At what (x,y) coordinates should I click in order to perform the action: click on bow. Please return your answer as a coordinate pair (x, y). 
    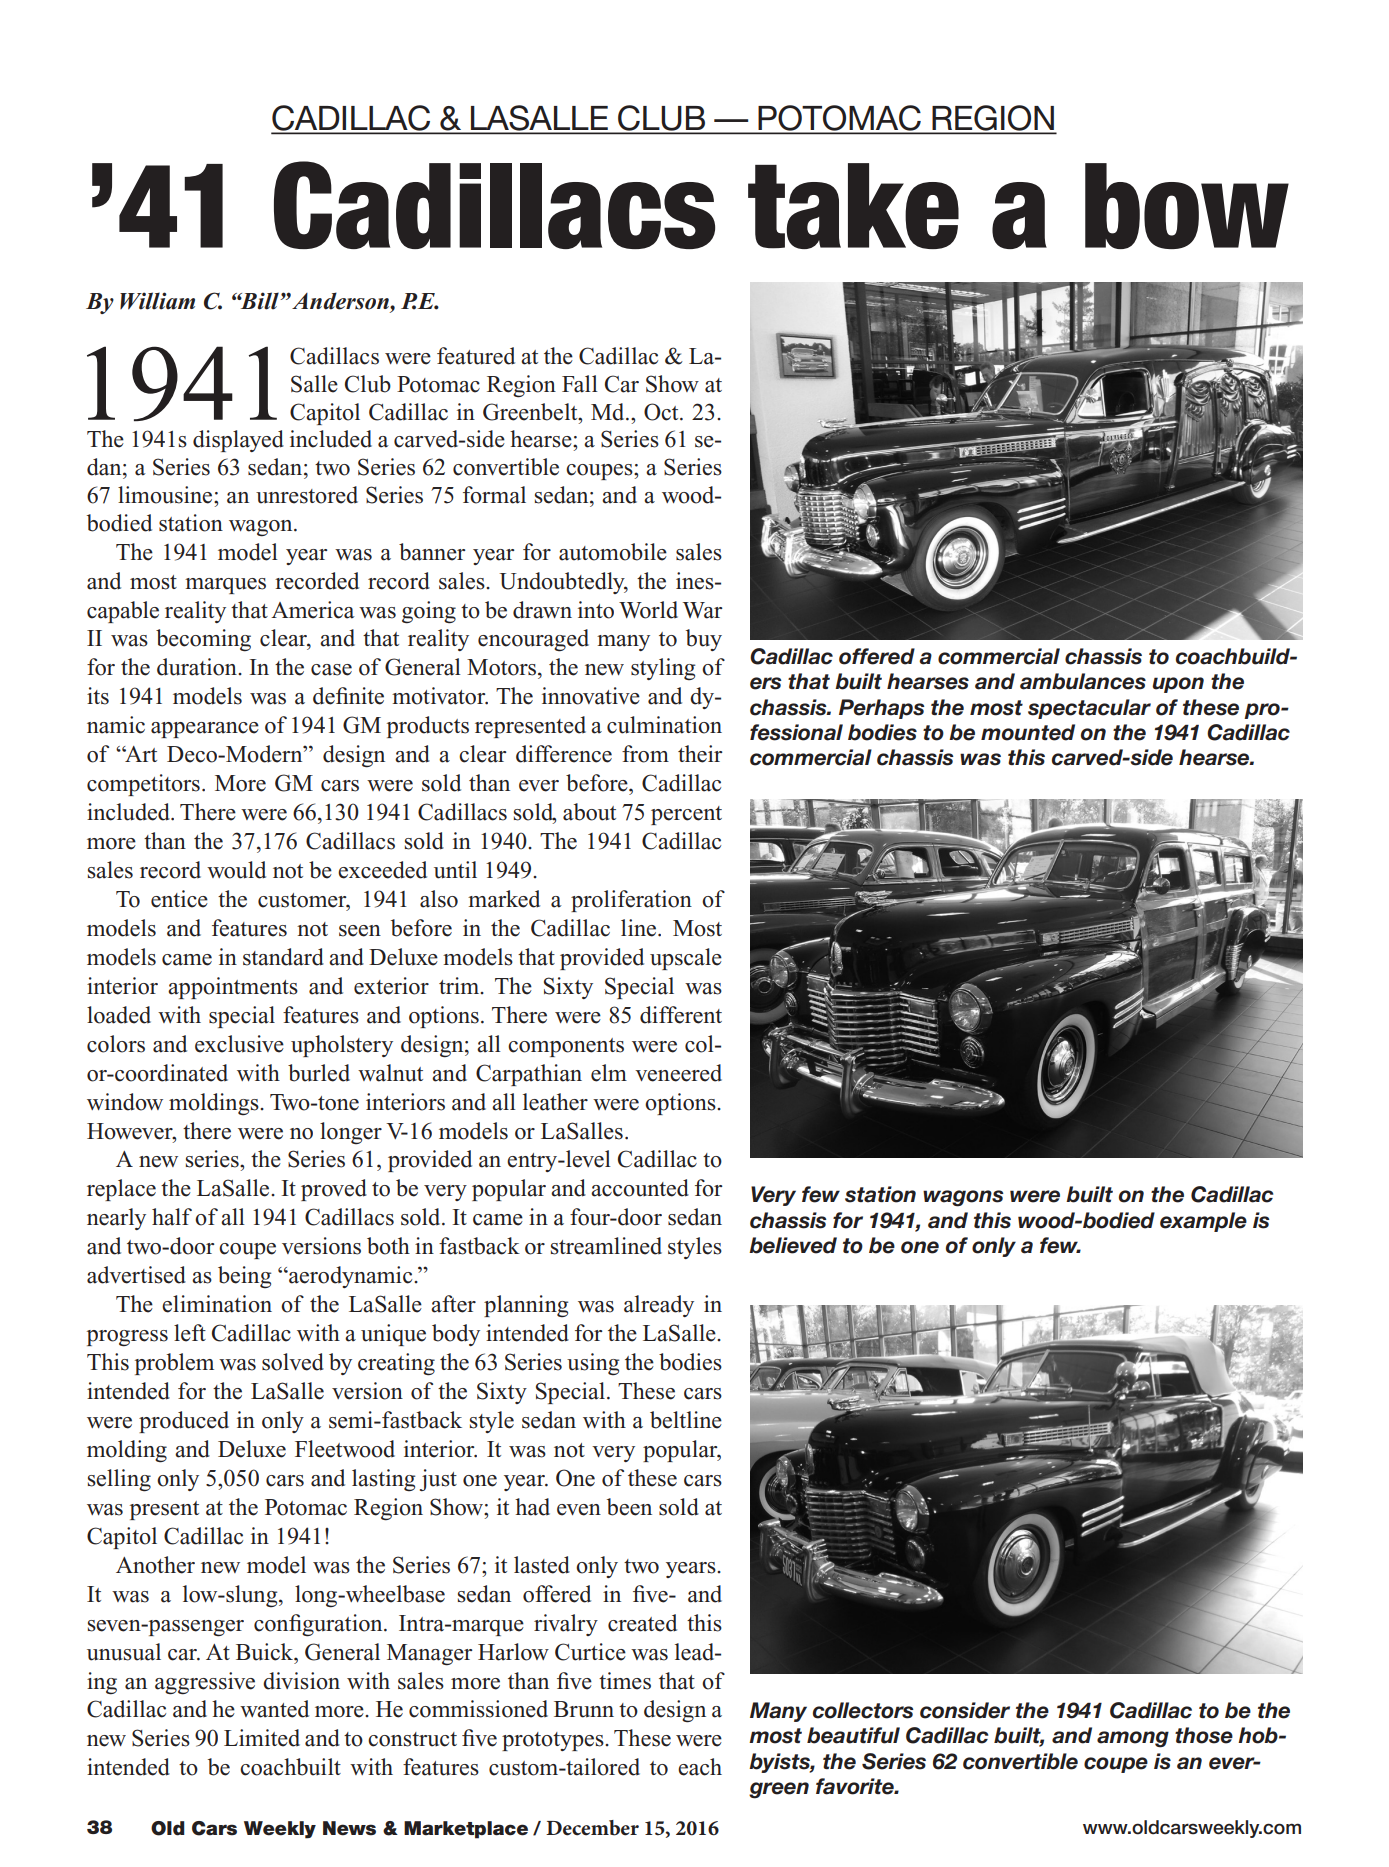
    Looking at the image, I should click on (1187, 206).
